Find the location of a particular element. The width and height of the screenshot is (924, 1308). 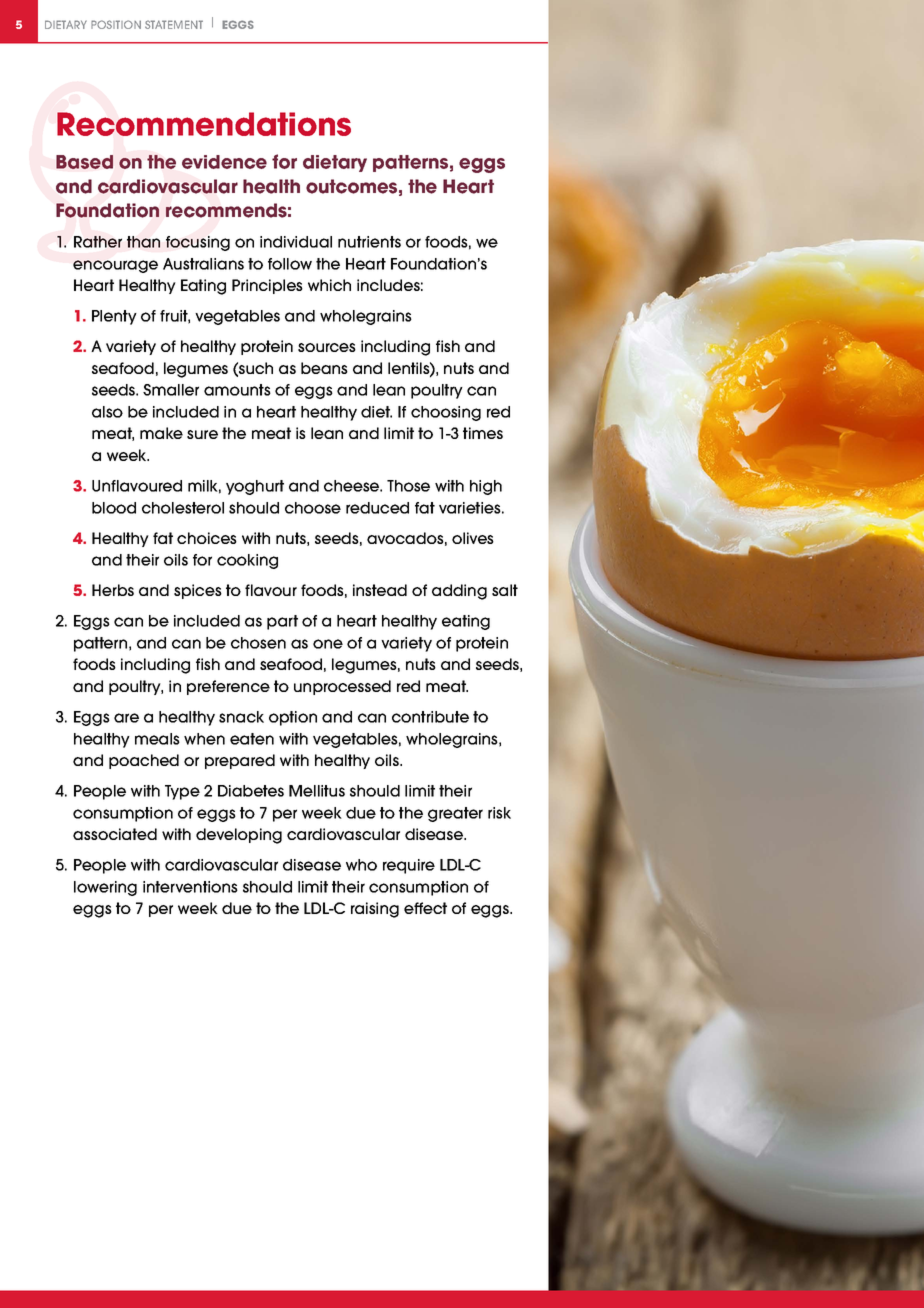

lowering is located at coordinates (105, 888).
